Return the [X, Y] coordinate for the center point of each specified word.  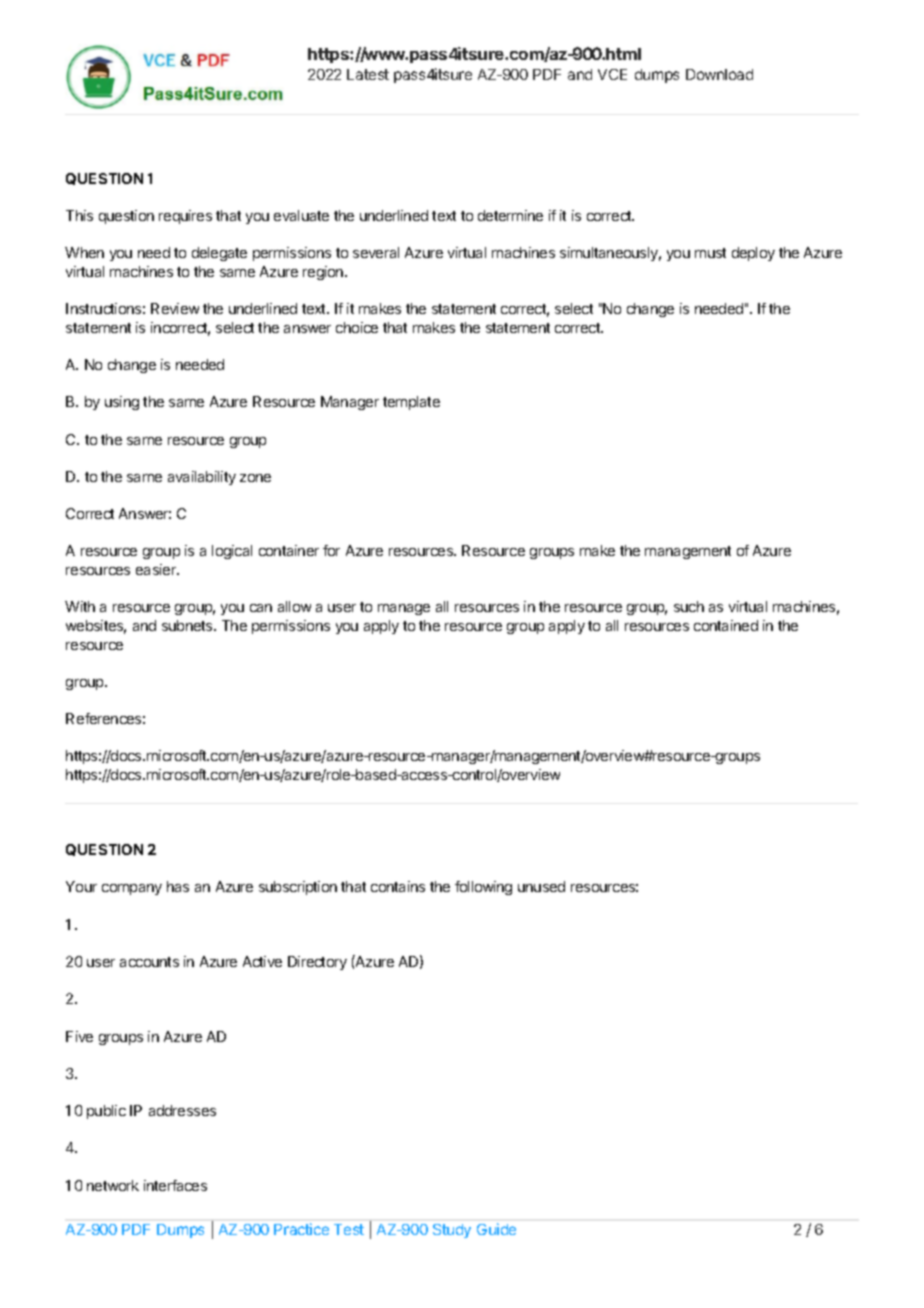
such [689, 606]
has [178, 886]
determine [510, 215]
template [411, 403]
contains [398, 886]
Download [719, 74]
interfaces [175, 1185]
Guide [496, 1229]
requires [185, 217]
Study [452, 1231]
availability [202, 478]
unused [541, 886]
